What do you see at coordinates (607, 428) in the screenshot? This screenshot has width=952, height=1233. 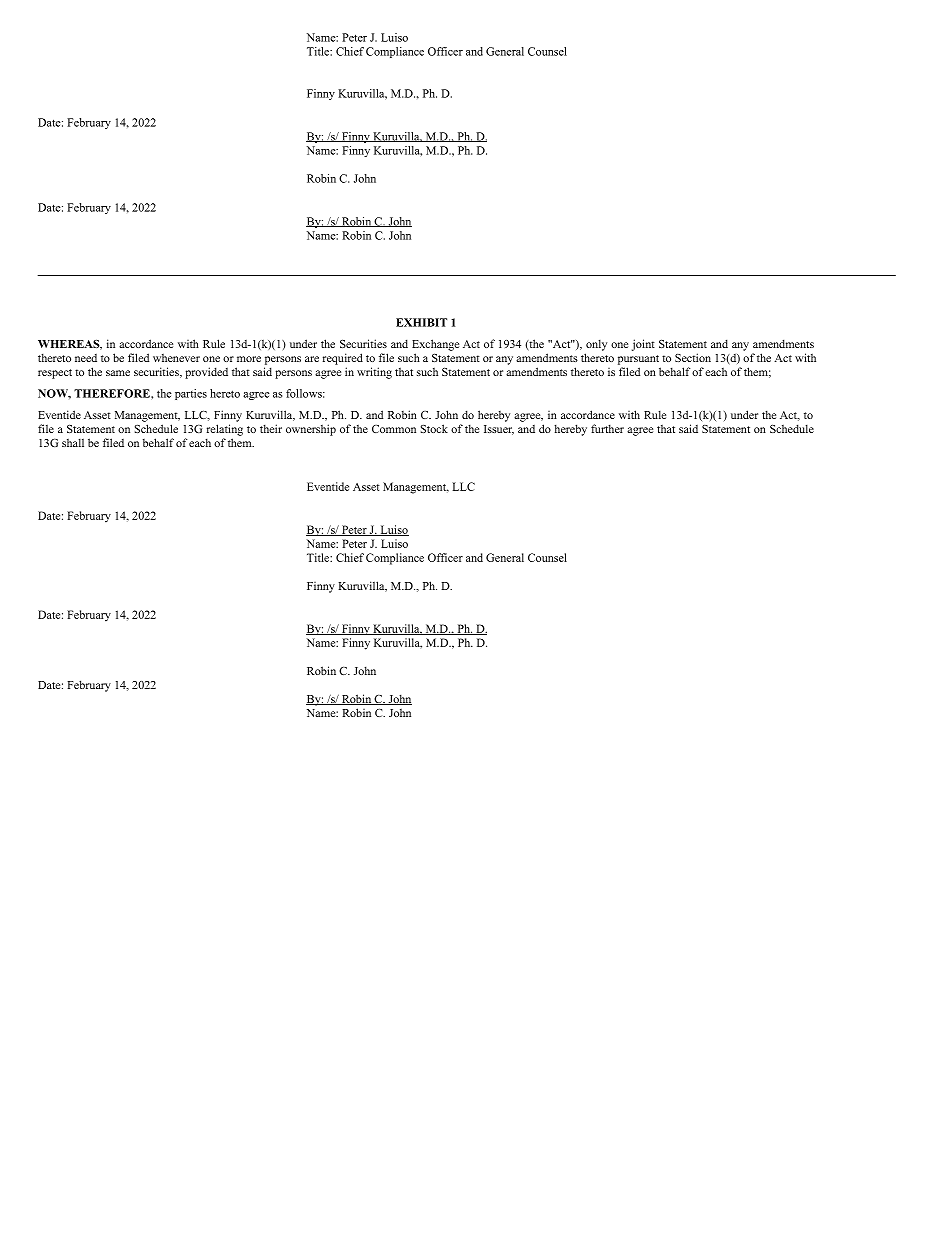 I see `further` at bounding box center [607, 428].
